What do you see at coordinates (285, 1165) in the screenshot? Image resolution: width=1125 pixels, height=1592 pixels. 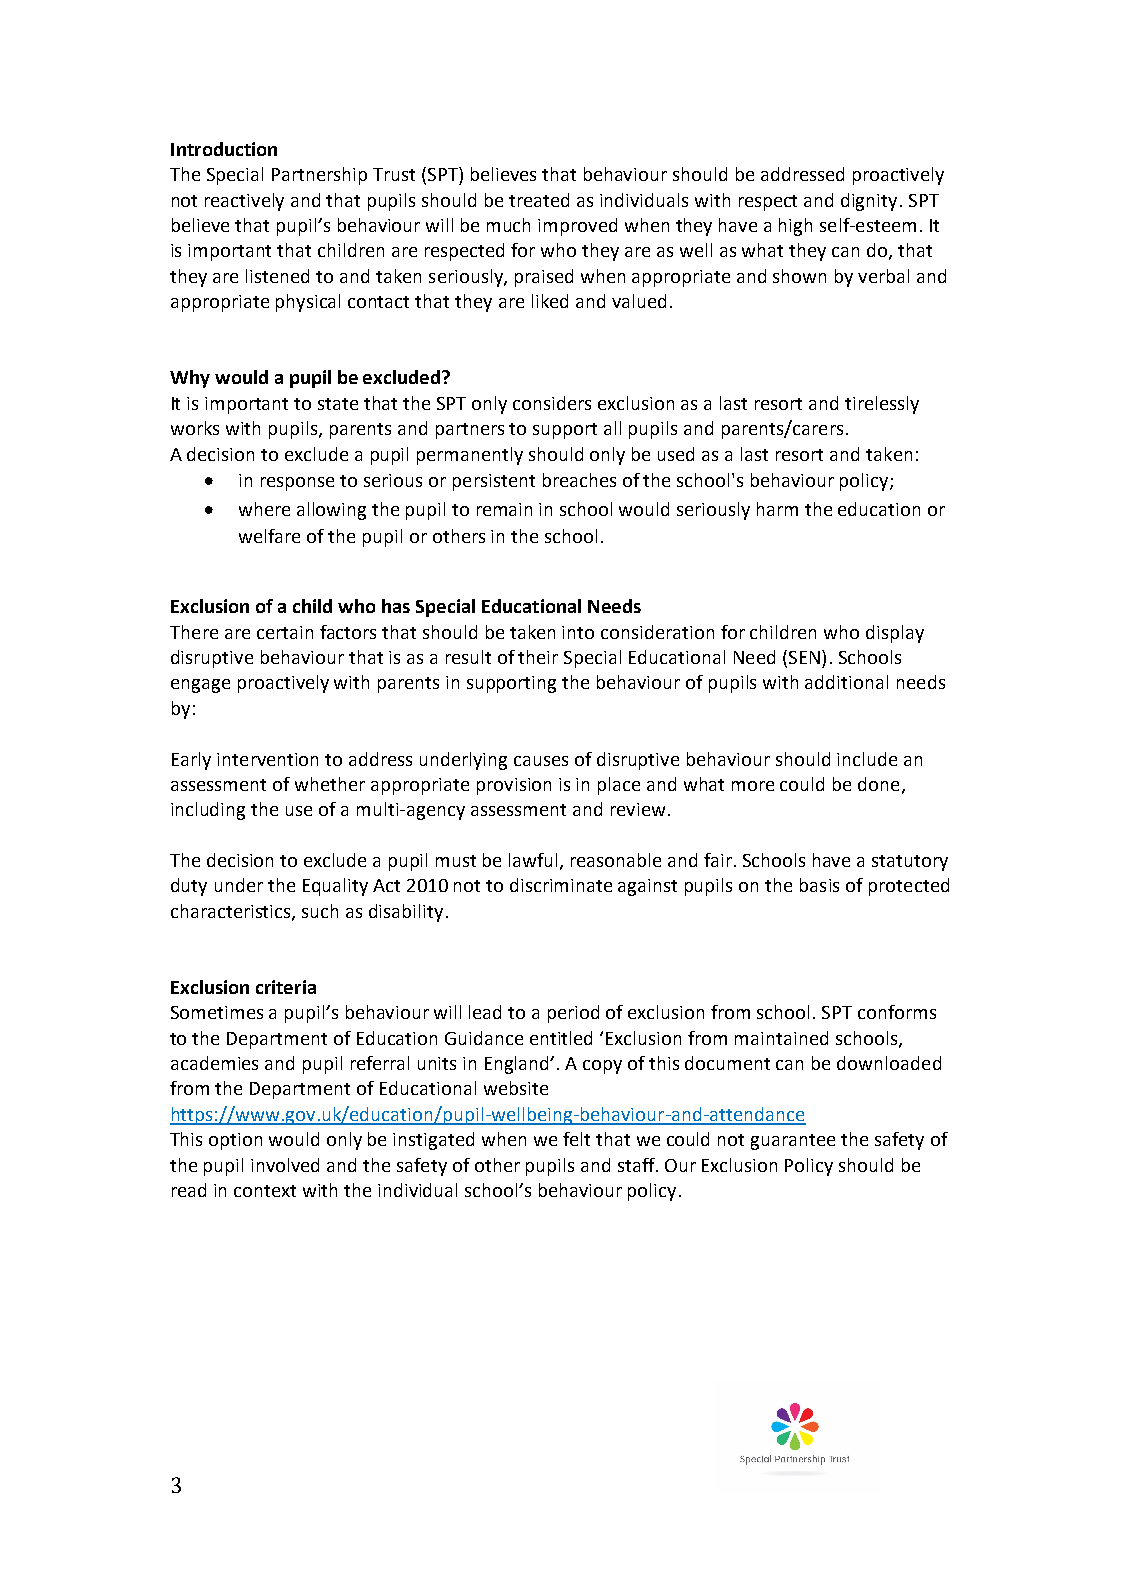 I see `involved` at bounding box center [285, 1165].
